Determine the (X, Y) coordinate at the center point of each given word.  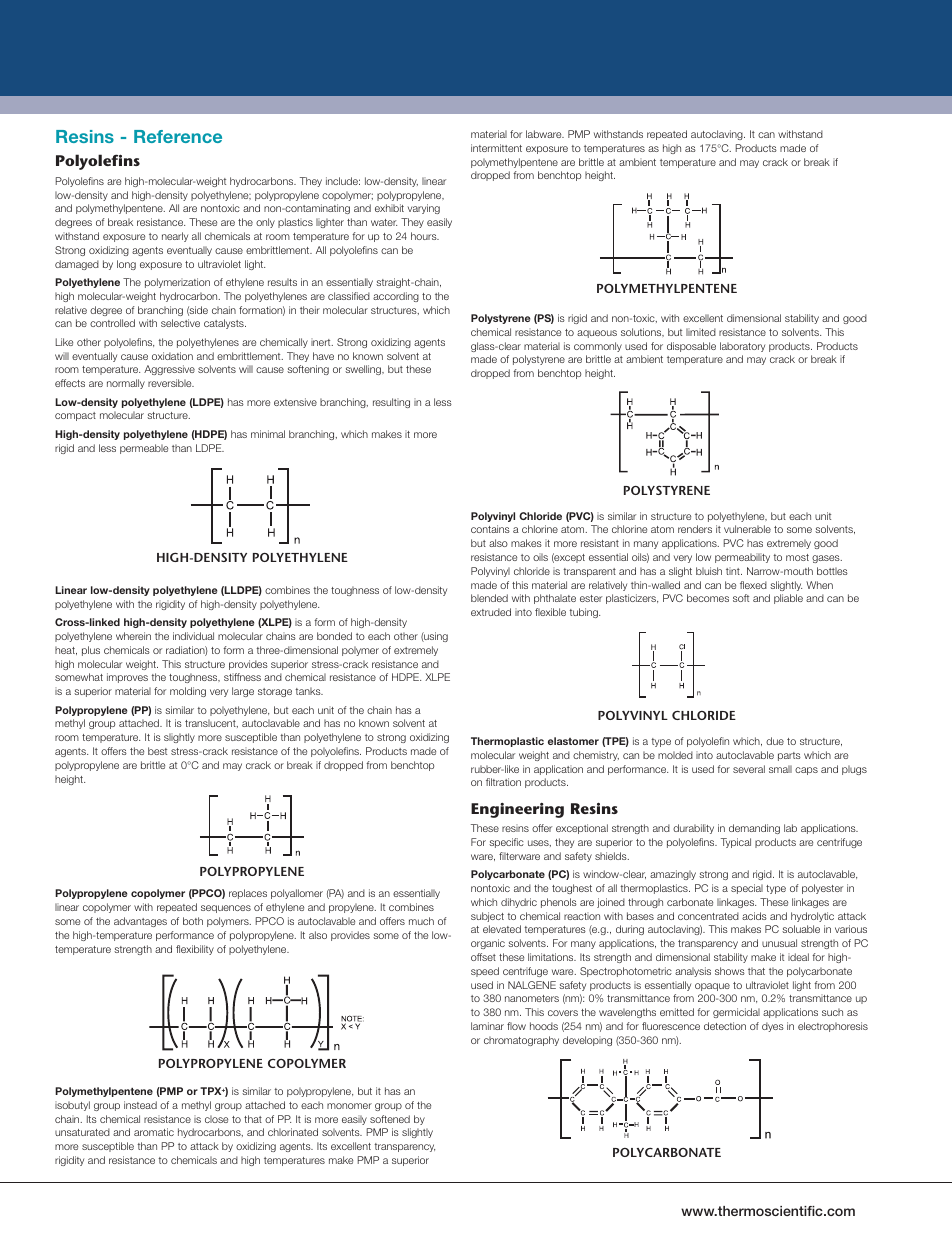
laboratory (742, 347)
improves (127, 678)
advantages (140, 922)
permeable (144, 449)
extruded (491, 612)
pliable (788, 599)
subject (487, 917)
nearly (175, 237)
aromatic (154, 1132)
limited (701, 332)
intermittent (496, 148)
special (747, 889)
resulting (391, 403)
